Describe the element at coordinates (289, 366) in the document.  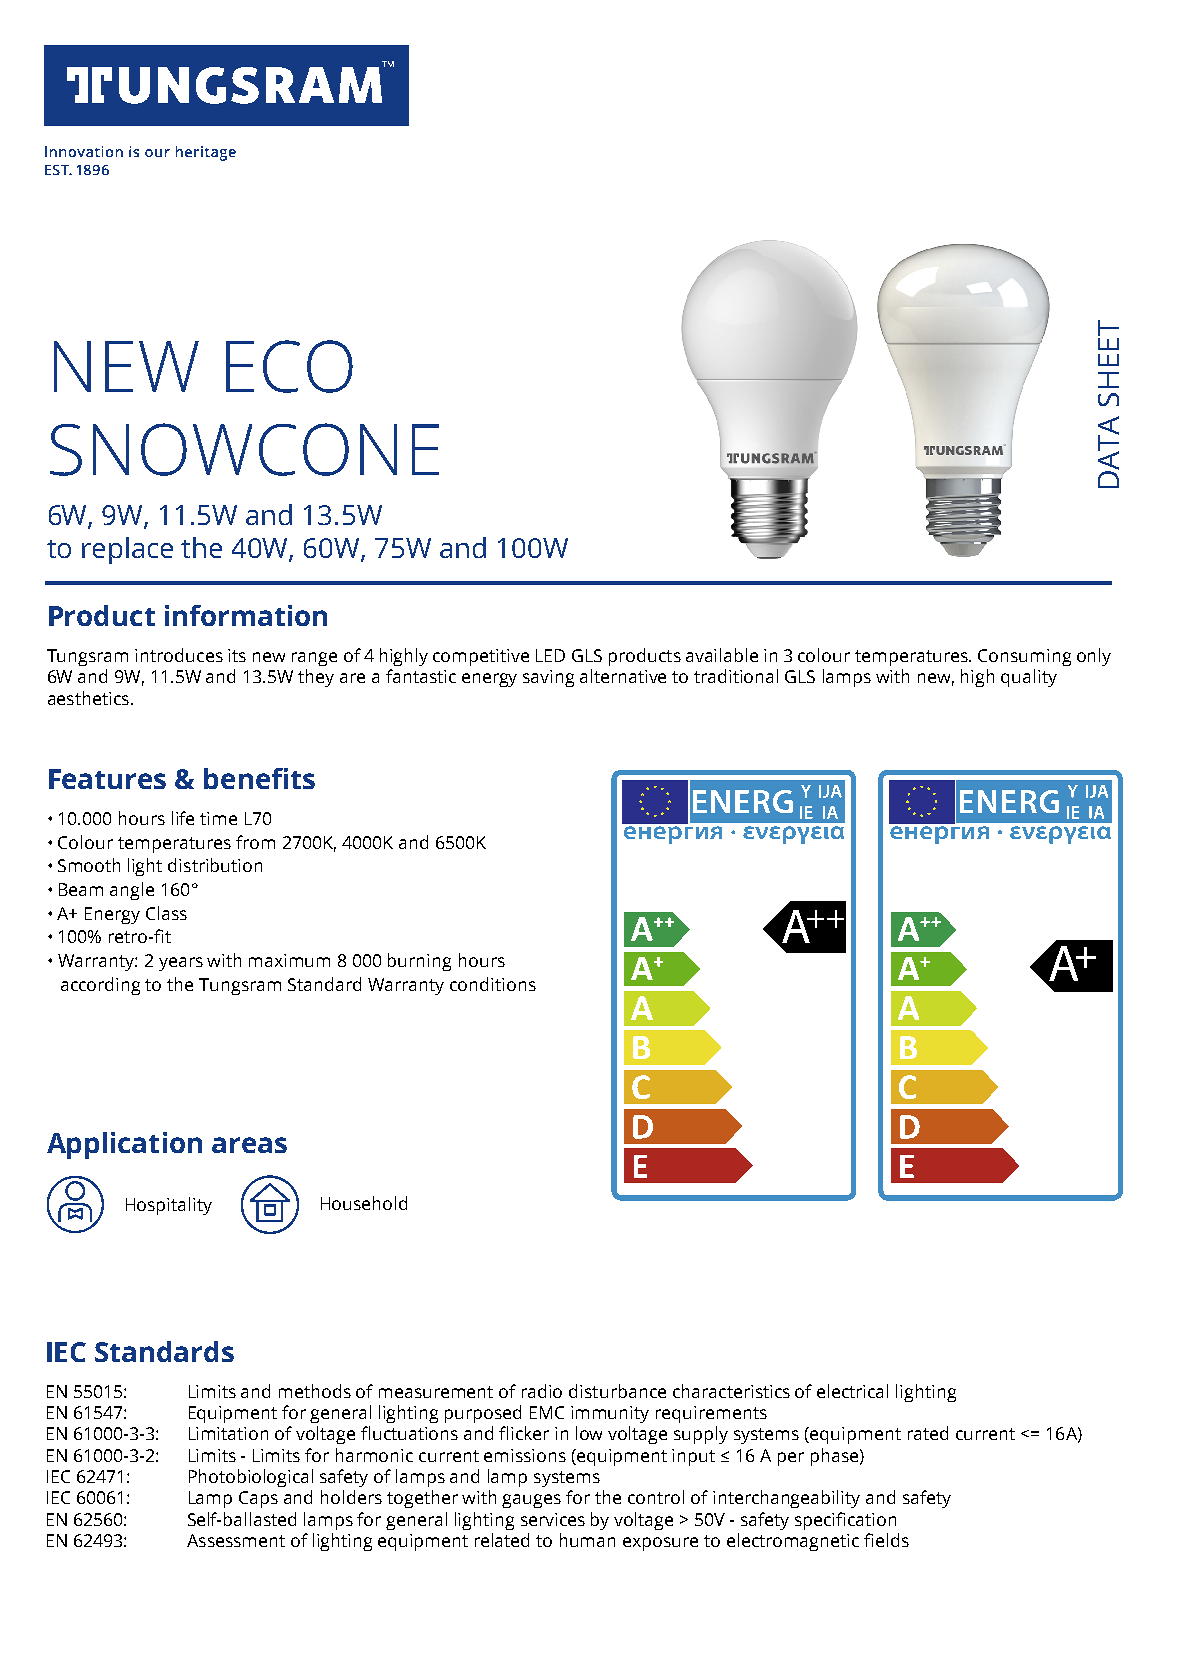
I see `ECO` at that location.
